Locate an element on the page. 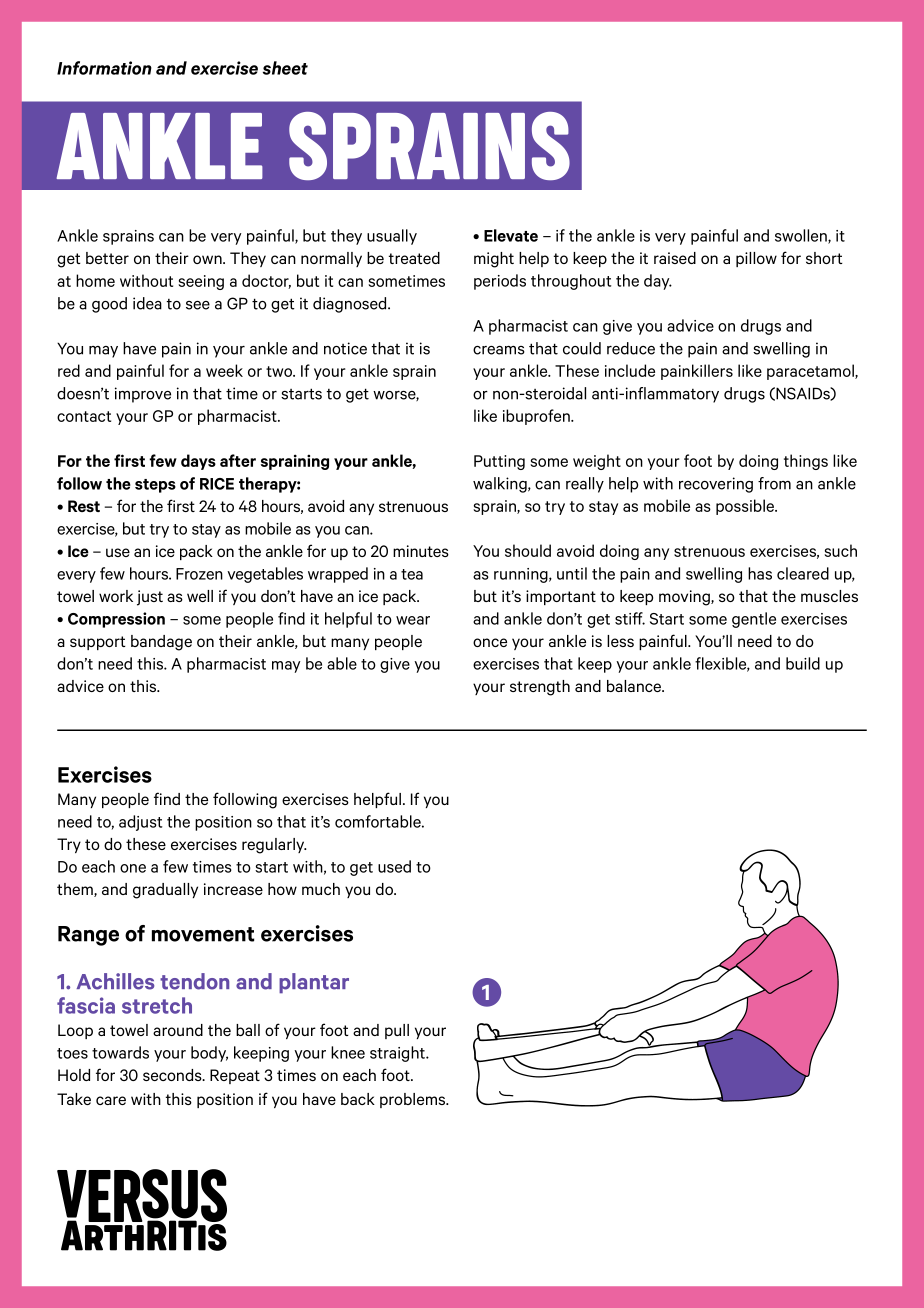 This image has height=1308, width=924. sheet is located at coordinates (285, 68).
